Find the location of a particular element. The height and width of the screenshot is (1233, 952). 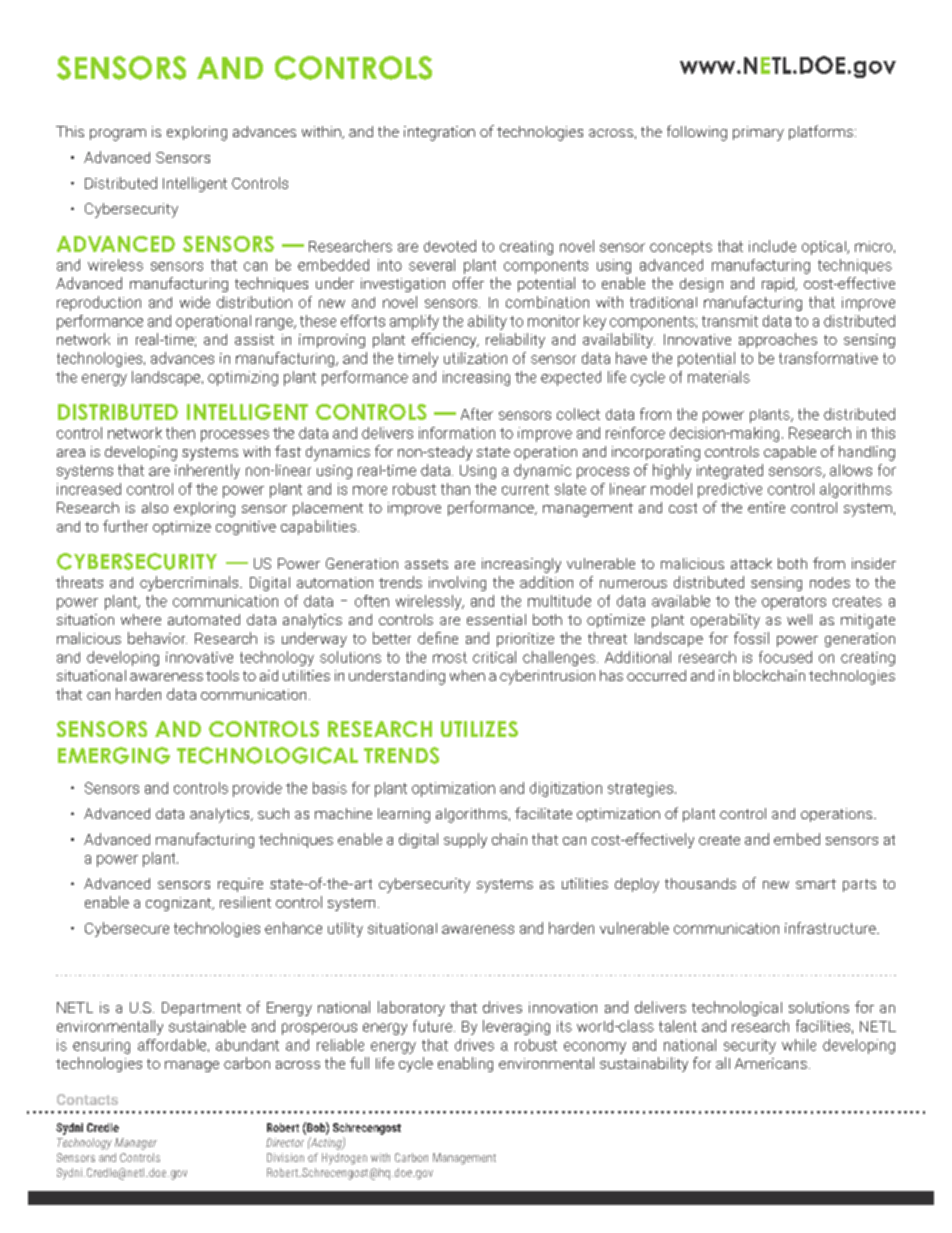

also is located at coordinates (155, 507).
